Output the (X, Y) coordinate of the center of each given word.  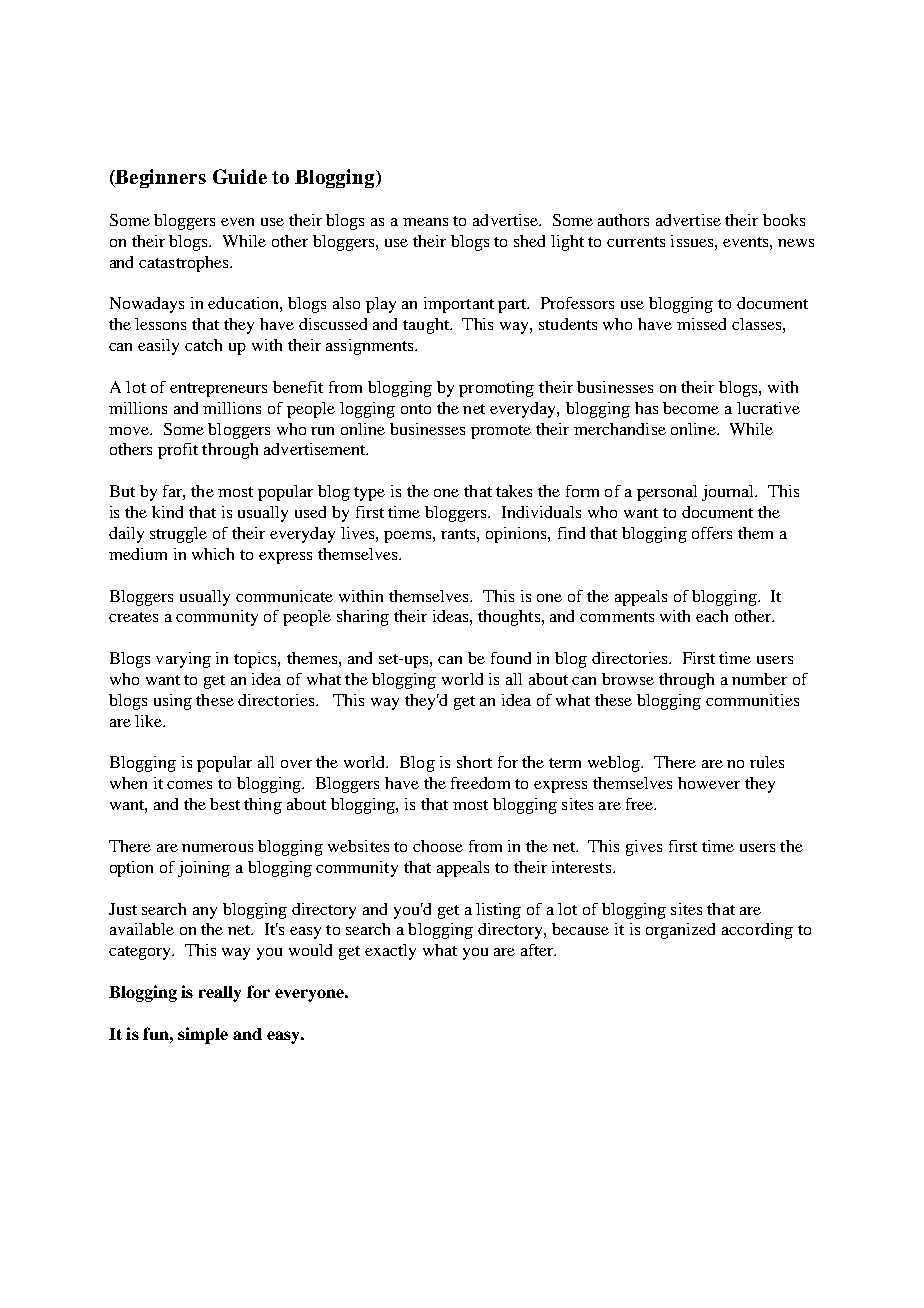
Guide (240, 176)
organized (680, 931)
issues (692, 241)
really (220, 994)
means (425, 222)
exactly (390, 952)
